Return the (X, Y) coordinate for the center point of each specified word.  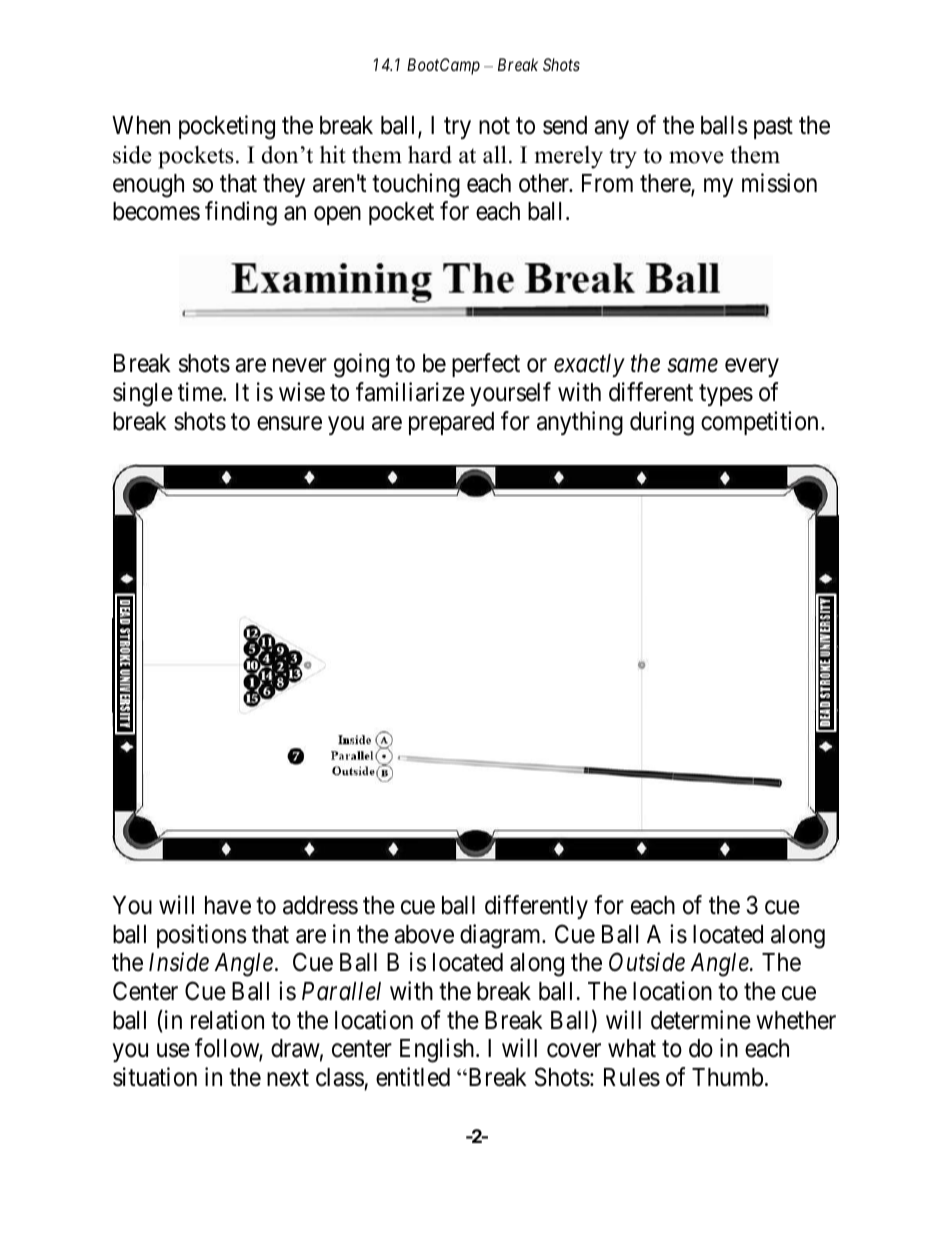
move (696, 157)
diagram (502, 936)
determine (701, 1020)
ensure (289, 423)
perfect (486, 365)
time (201, 392)
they (284, 185)
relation (227, 1020)
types (726, 395)
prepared (451, 423)
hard (430, 155)
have (228, 905)
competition (759, 423)
